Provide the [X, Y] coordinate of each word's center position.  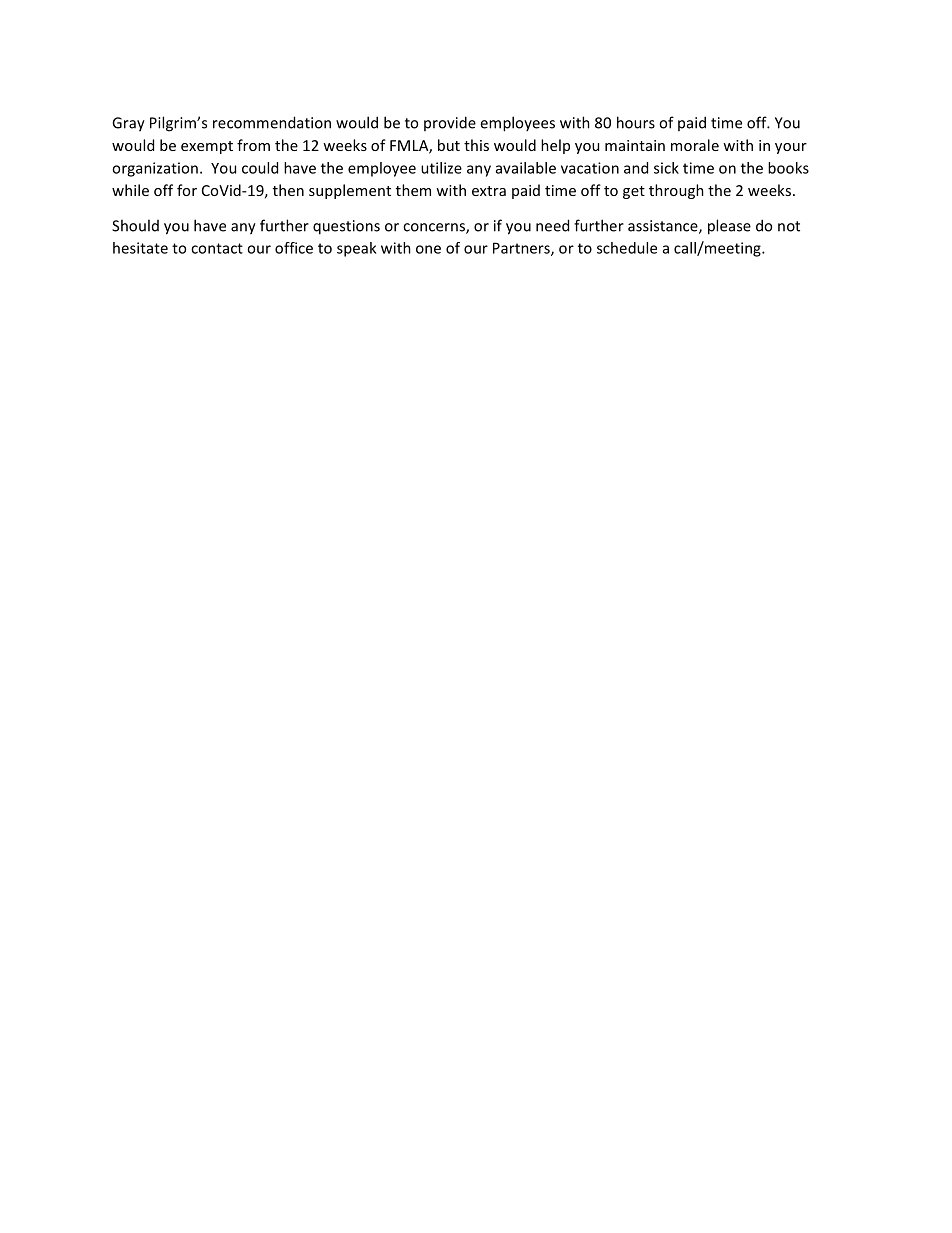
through [676, 191]
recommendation [272, 122]
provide [450, 123]
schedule [627, 248]
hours [636, 122]
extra [489, 191]
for [187, 190]
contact [217, 248]
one [428, 249]
